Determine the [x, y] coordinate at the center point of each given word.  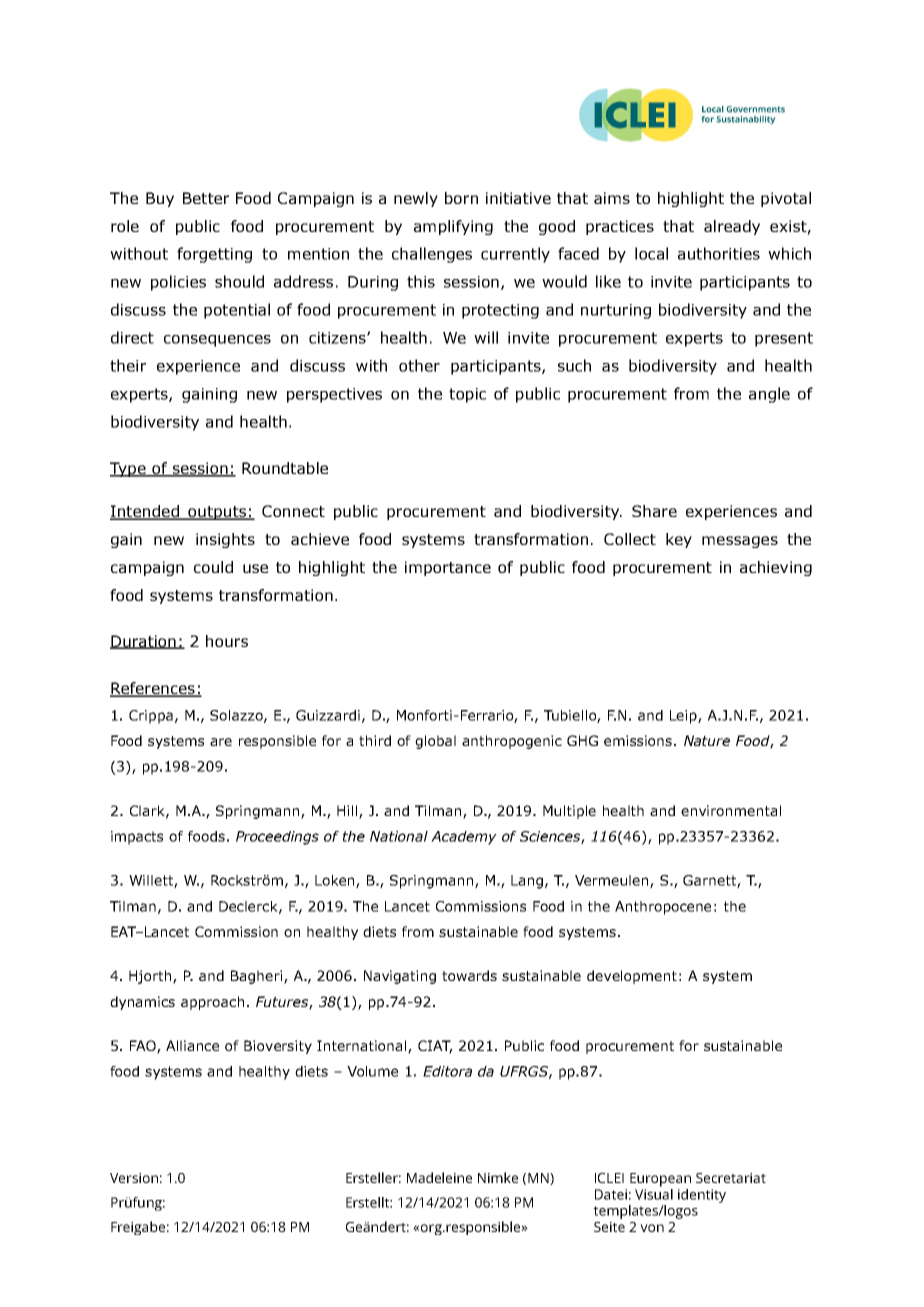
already [732, 227]
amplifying [453, 227]
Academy [464, 838]
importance [448, 568]
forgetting [214, 255]
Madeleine [439, 1177]
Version [134, 1178]
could [213, 567]
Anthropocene [663, 908]
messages [740, 542]
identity [702, 1196]
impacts [137, 838]
